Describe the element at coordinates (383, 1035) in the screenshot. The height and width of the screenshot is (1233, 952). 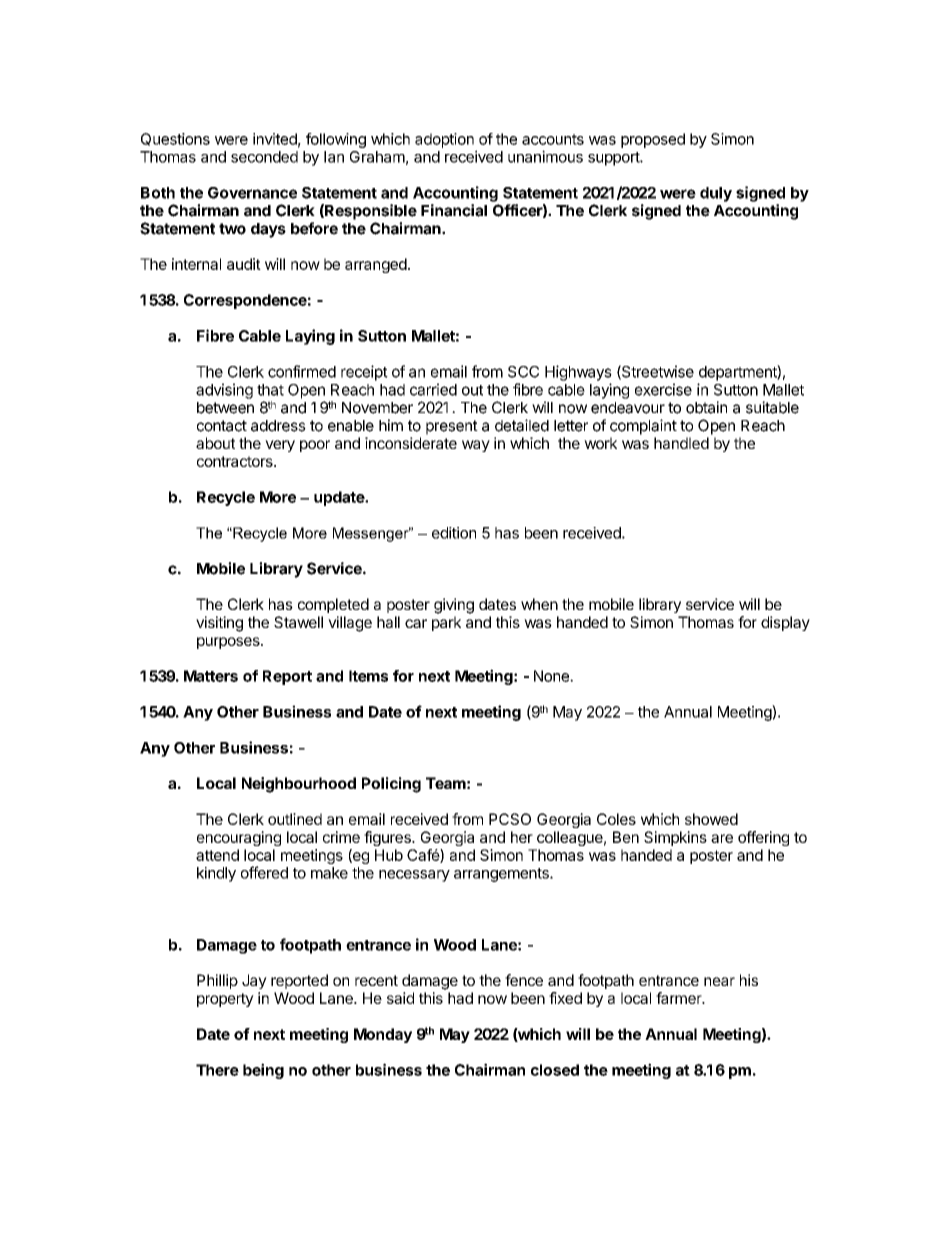
I see `Monday` at that location.
